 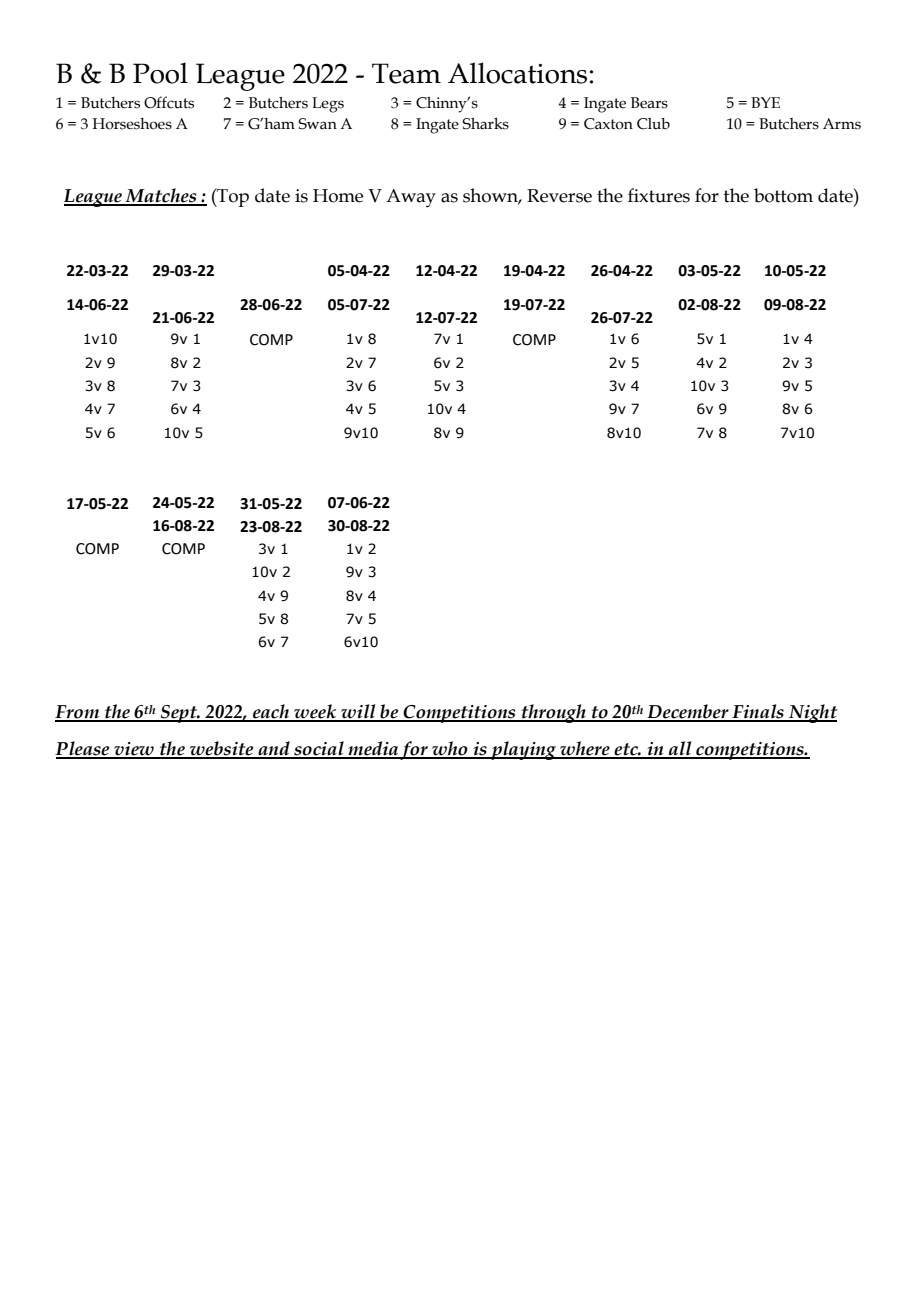 I want to click on through, so click(x=553, y=713).
